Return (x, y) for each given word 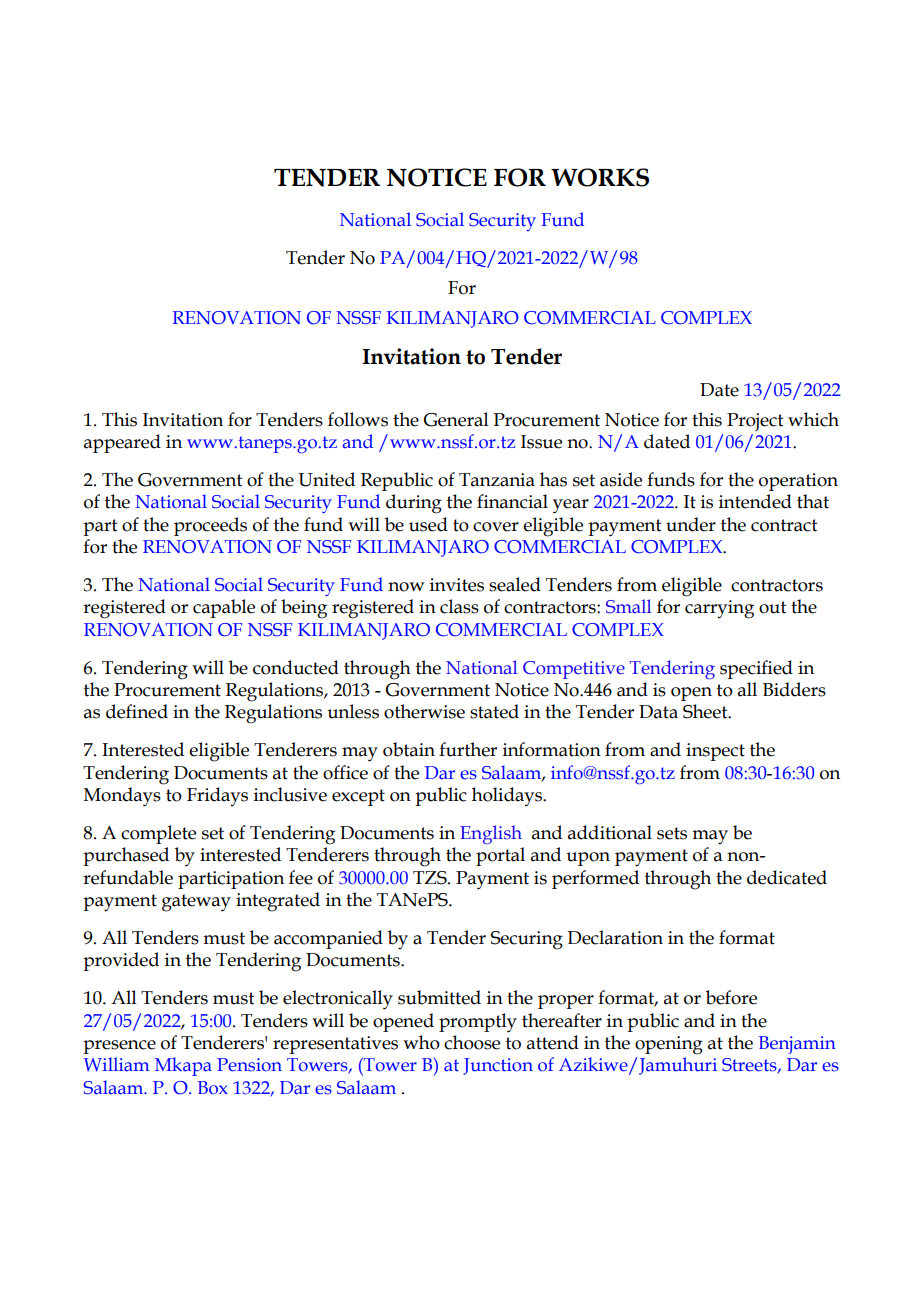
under (691, 524)
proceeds (210, 526)
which (813, 419)
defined (137, 711)
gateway (196, 903)
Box (213, 1088)
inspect (715, 752)
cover (496, 527)
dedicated (787, 877)
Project (755, 422)
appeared (122, 443)
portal (500, 856)
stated (494, 711)
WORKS (600, 177)
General (456, 419)
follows (358, 419)
